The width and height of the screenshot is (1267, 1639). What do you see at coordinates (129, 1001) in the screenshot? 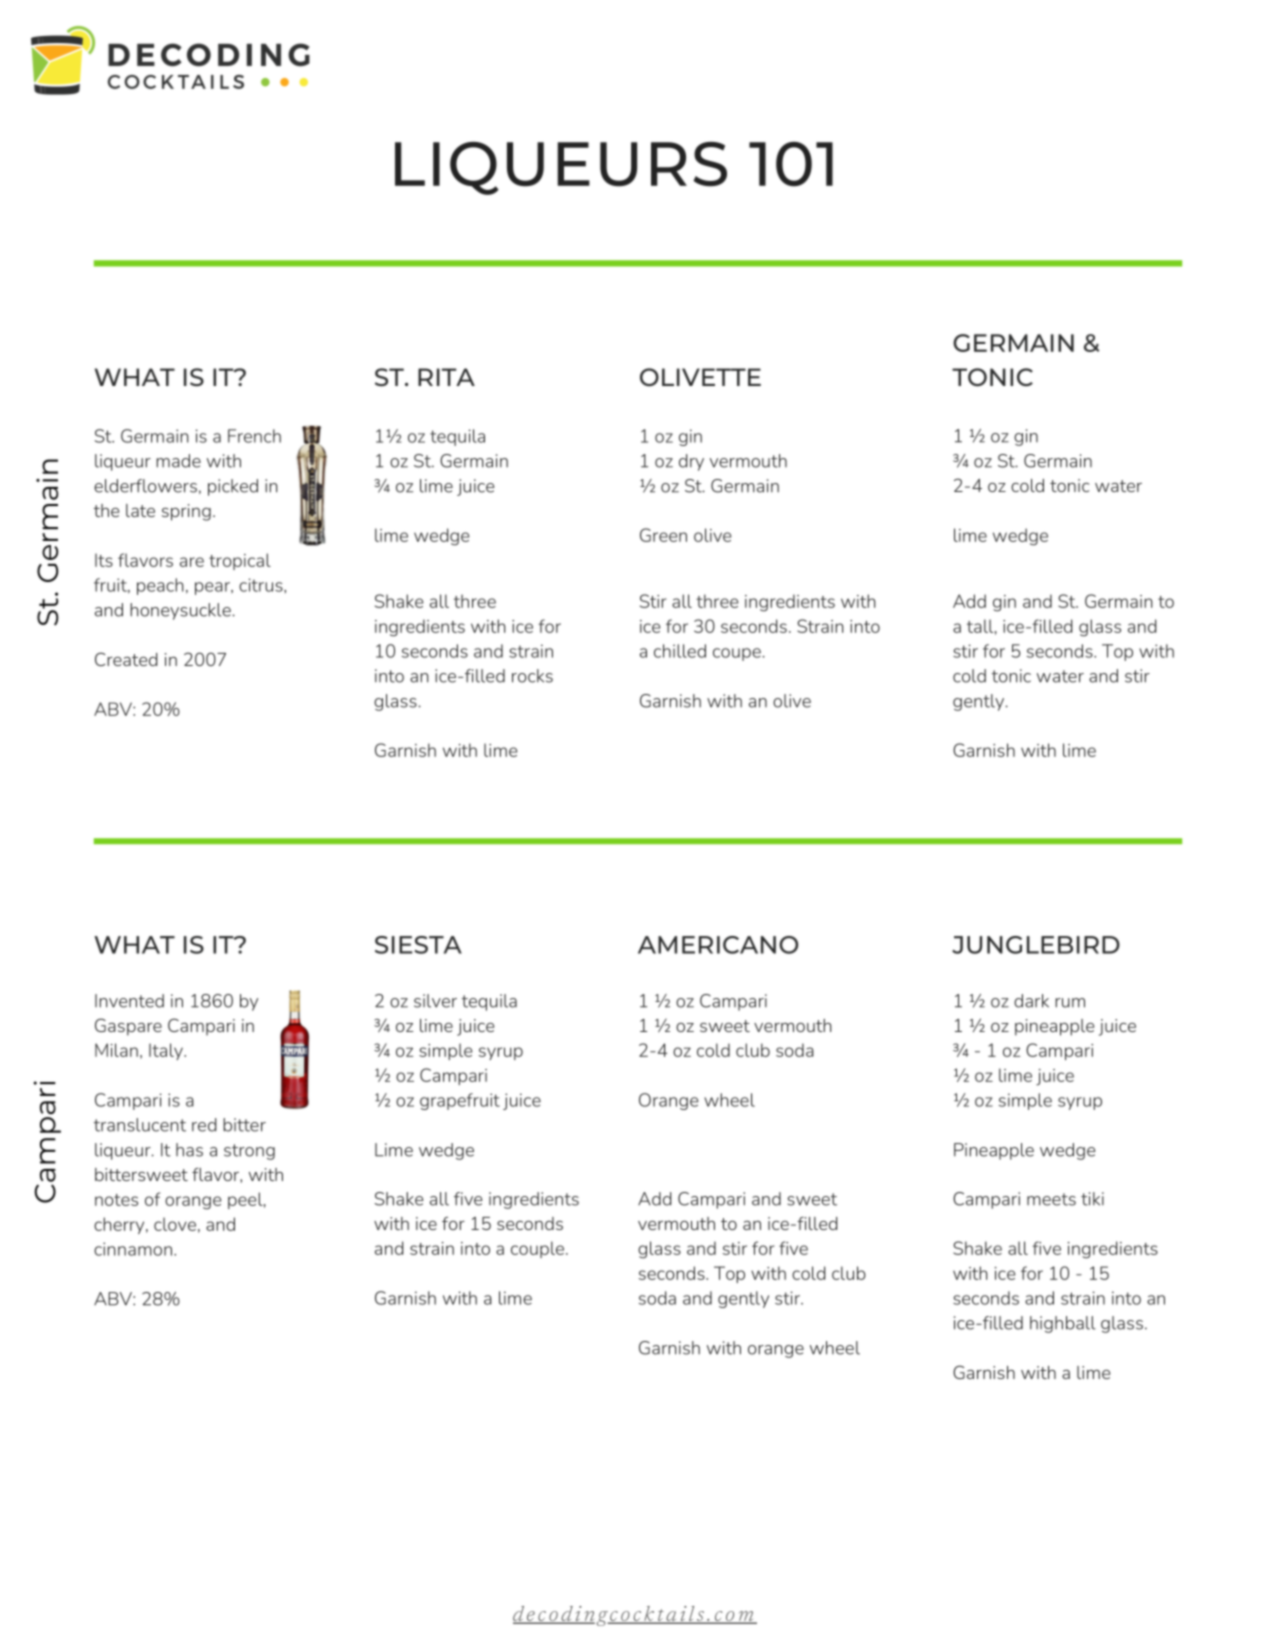
I see `Invented` at bounding box center [129, 1001].
